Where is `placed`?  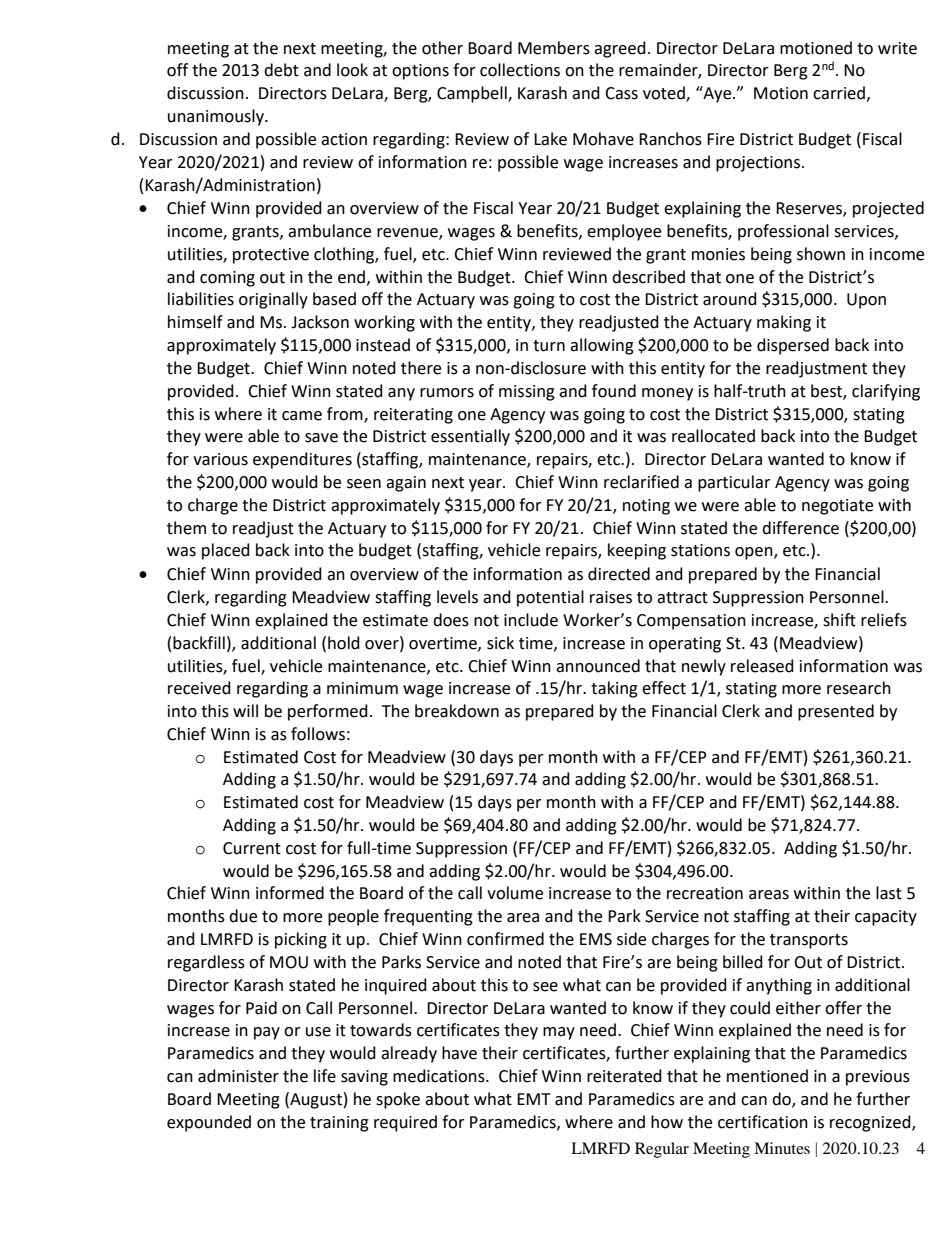 placed is located at coordinates (226, 551).
